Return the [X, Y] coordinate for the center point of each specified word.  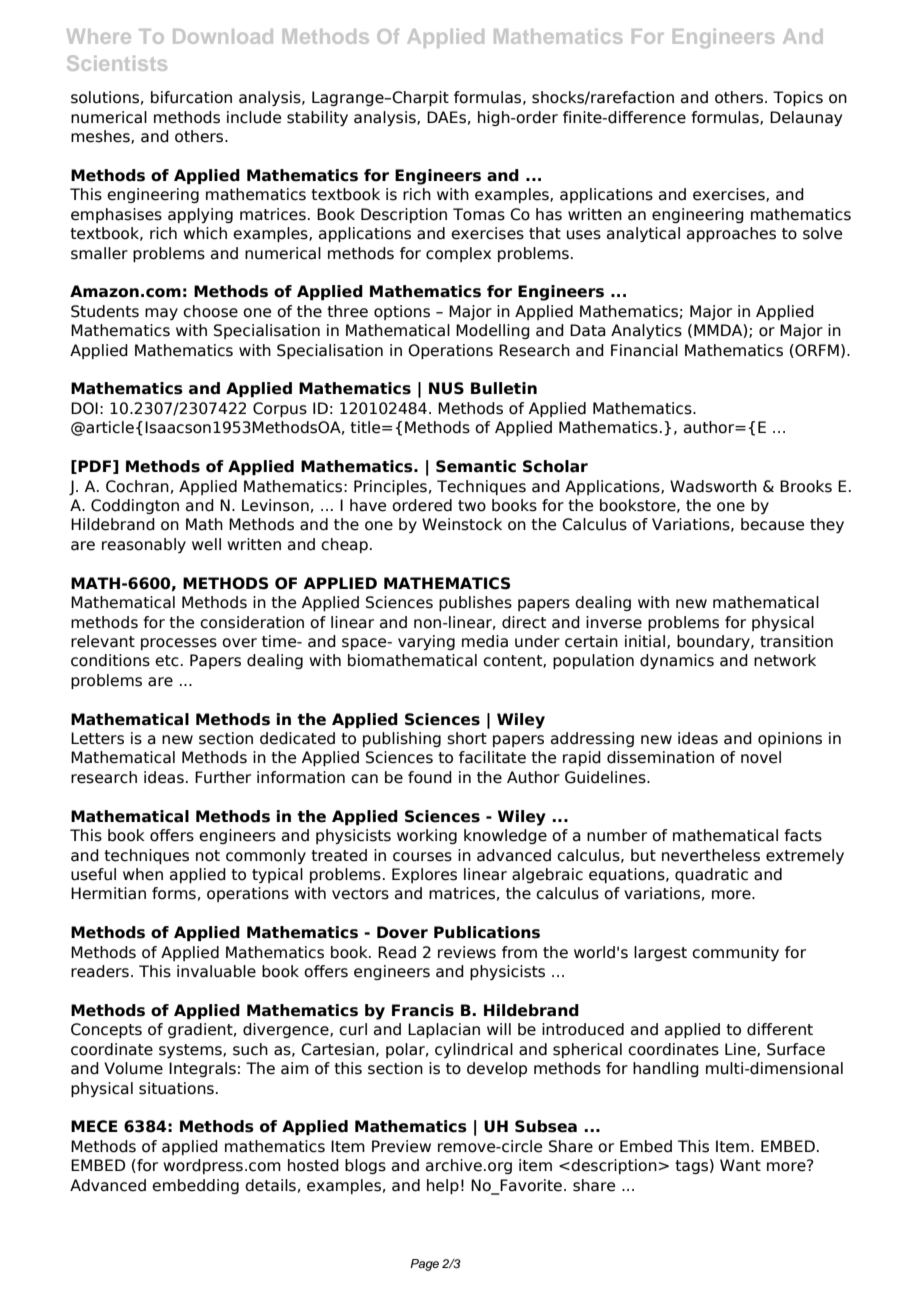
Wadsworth [713, 486]
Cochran [137, 486]
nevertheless [711, 855]
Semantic [476, 466]
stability [317, 118]
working [427, 836]
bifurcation [191, 97]
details [270, 1185]
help [443, 1186]
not [208, 856]
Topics [798, 98]
